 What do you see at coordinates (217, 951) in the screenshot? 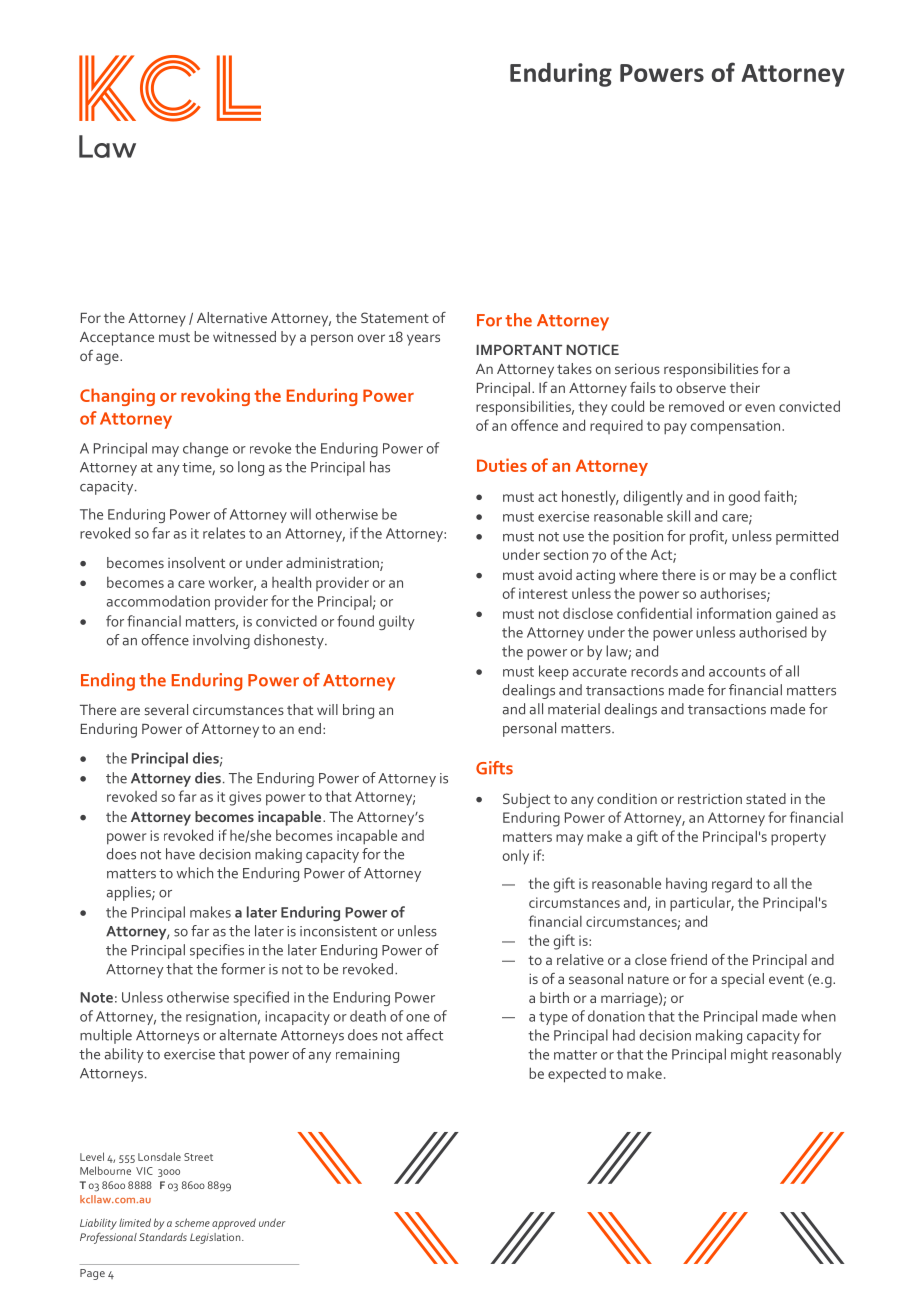
I see `specifies` at bounding box center [217, 951].
